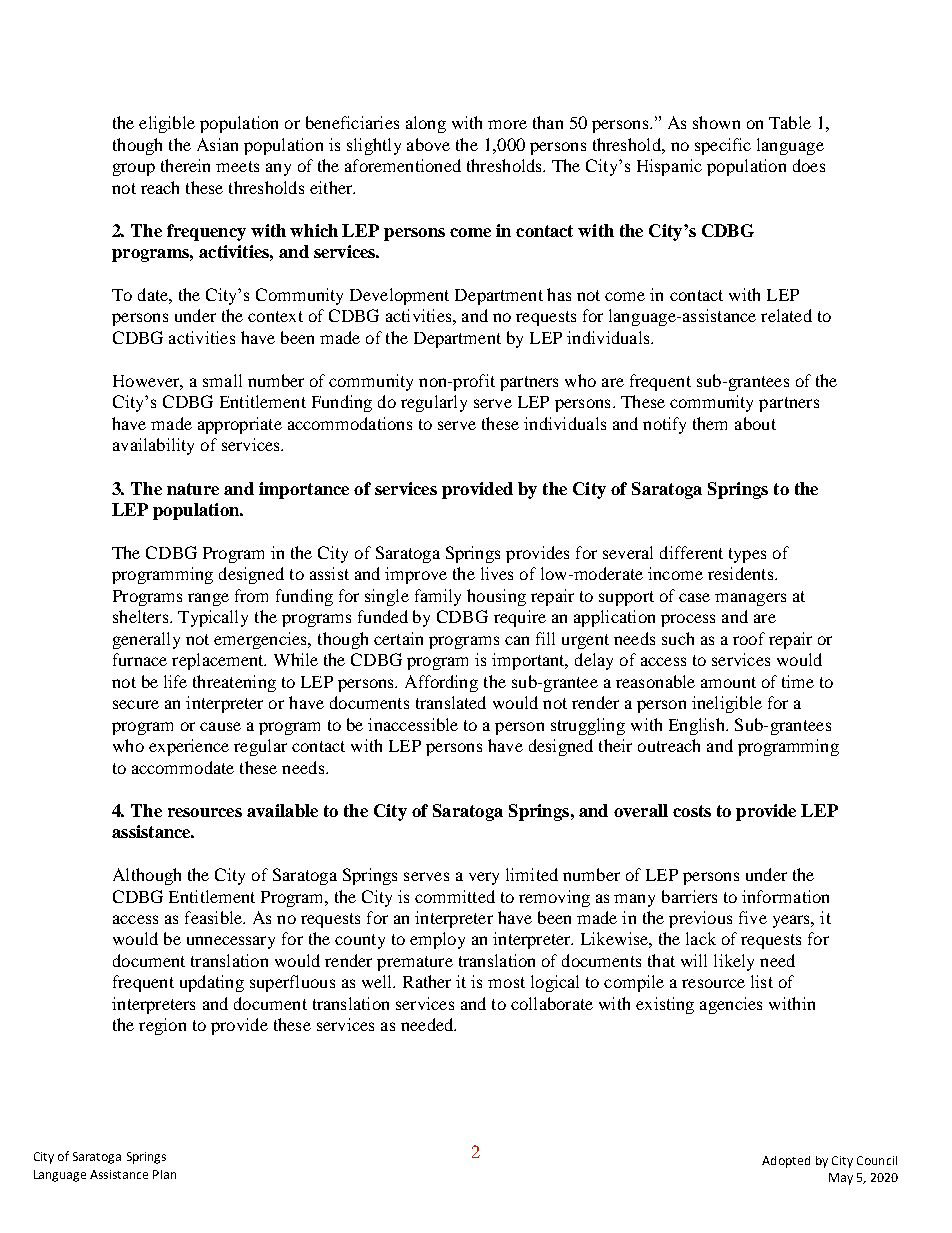 Image resolution: width=952 pixels, height=1233 pixels. What do you see at coordinates (164, 1174) in the screenshot?
I see `Plan` at bounding box center [164, 1174].
